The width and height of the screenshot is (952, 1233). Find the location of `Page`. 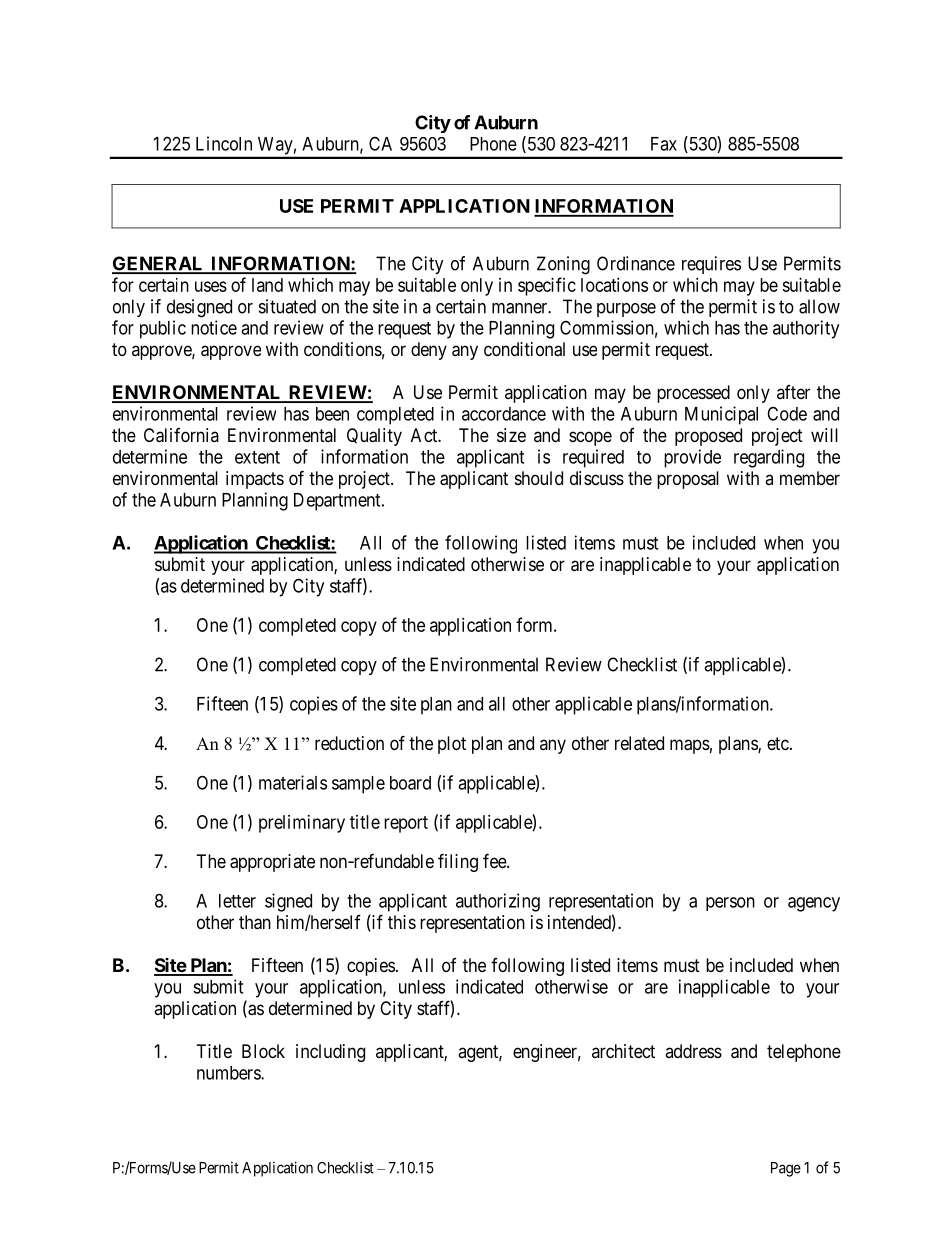

Page is located at coordinates (786, 1169).
